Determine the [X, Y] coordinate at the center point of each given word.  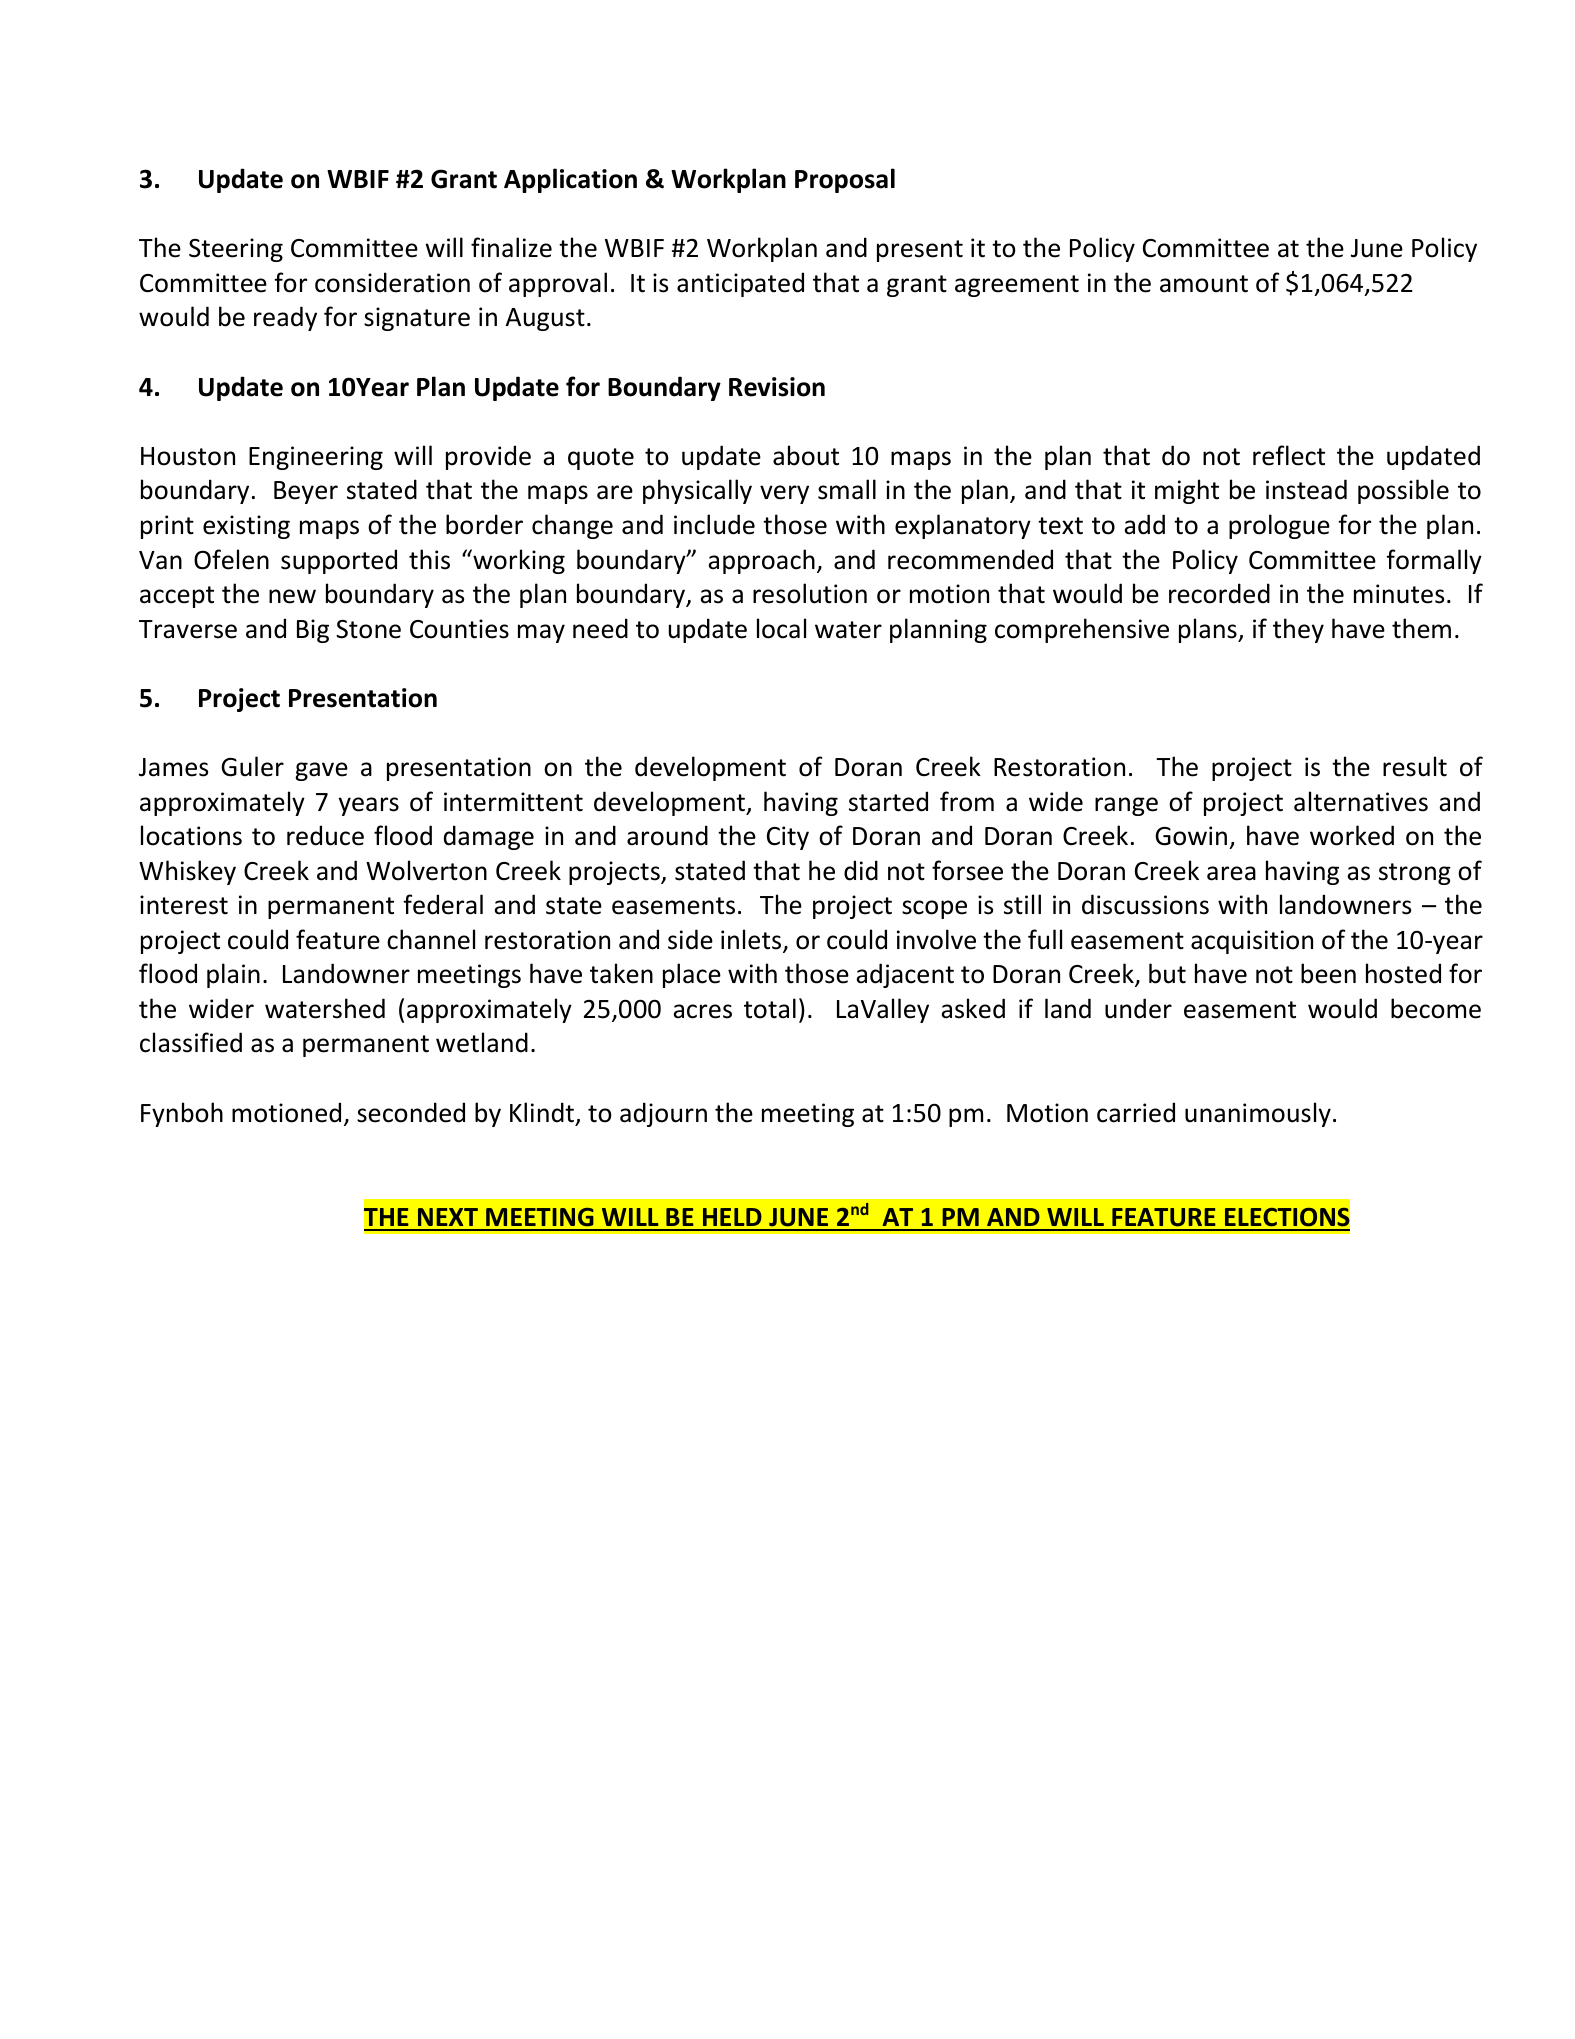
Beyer [306, 492]
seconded [411, 1112]
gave [321, 771]
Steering [236, 250]
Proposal [845, 180]
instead [1306, 489]
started [888, 801]
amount [1204, 284]
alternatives [1361, 801]
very [784, 494]
